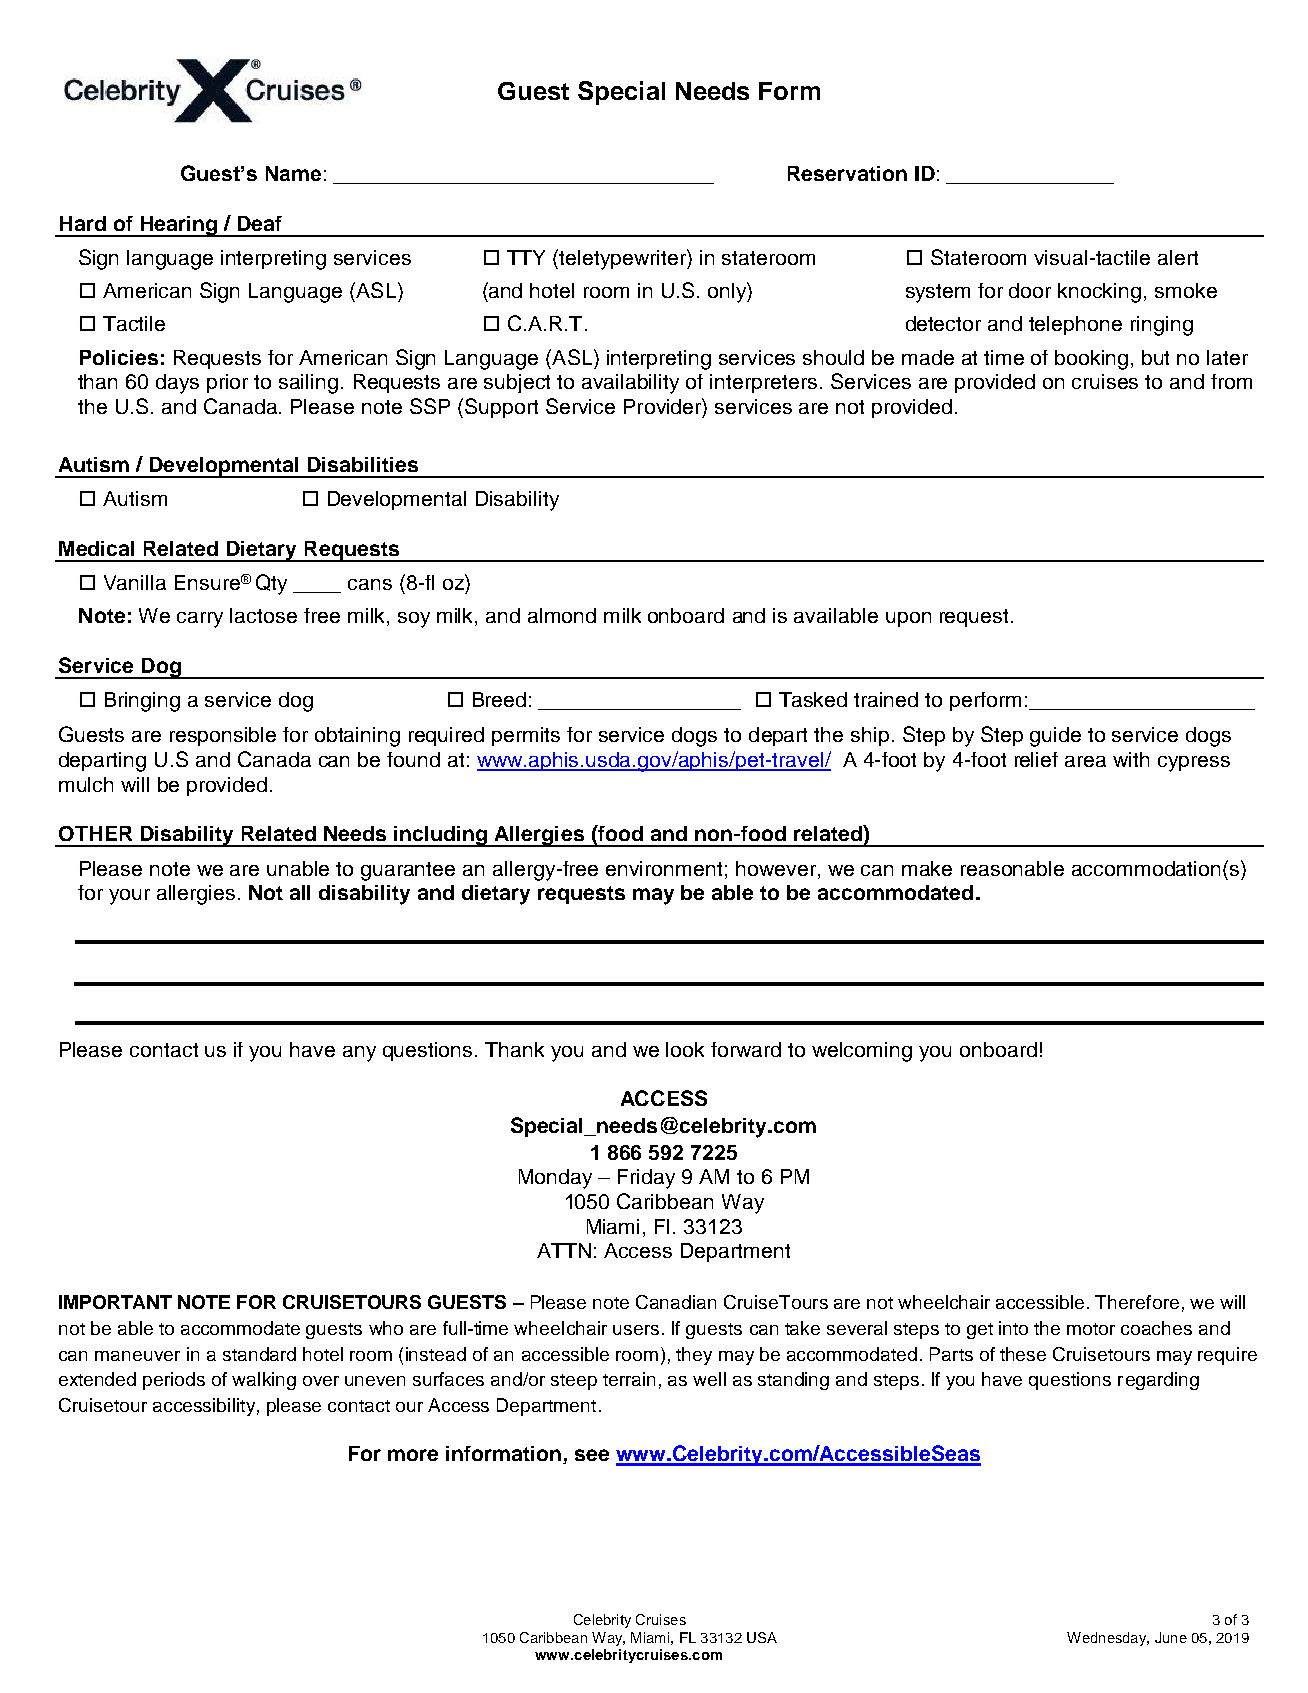 The height and width of the screenshot is (1693, 1308). What do you see at coordinates (129, 897) in the screenshot?
I see `your` at bounding box center [129, 897].
